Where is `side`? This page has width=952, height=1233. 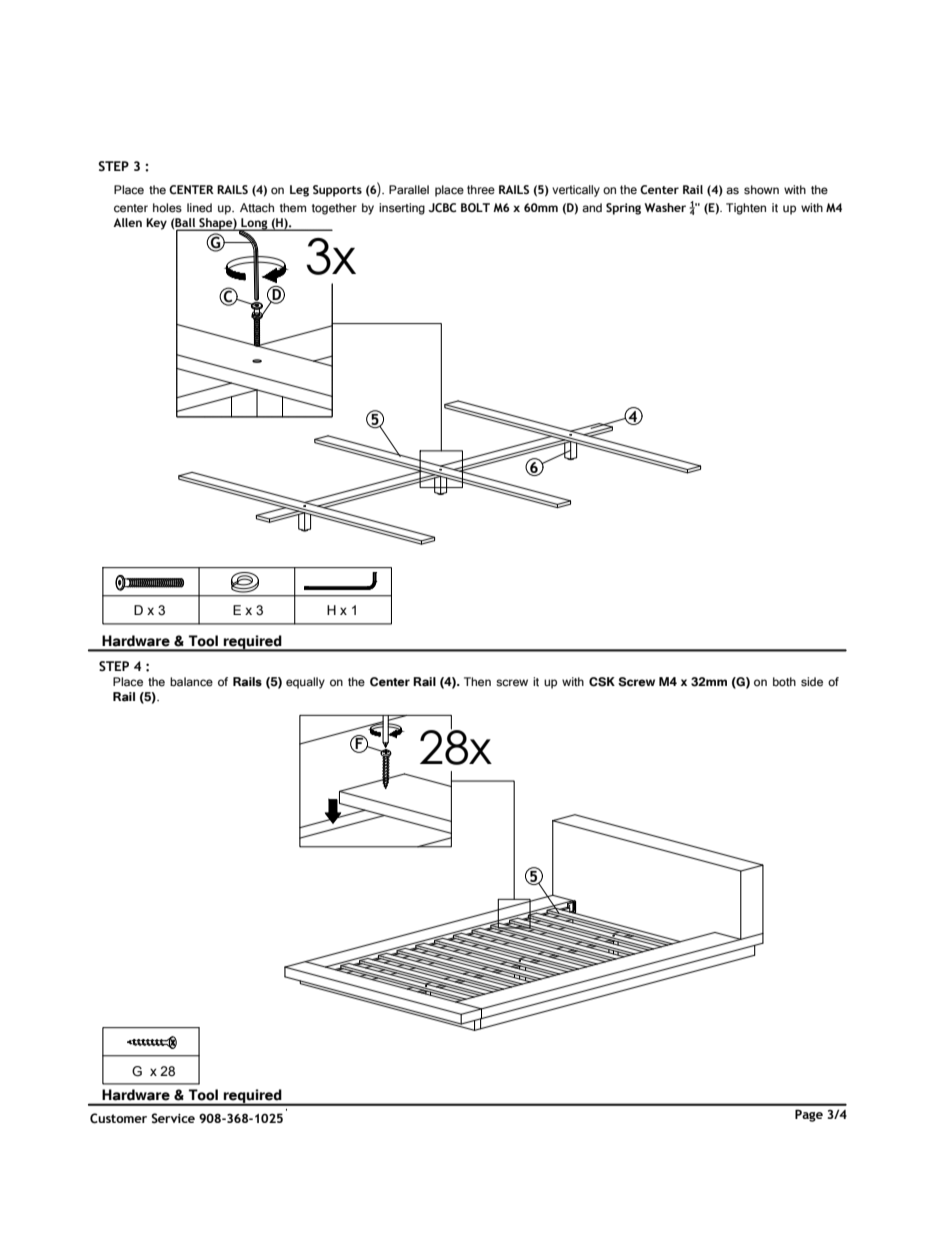
side is located at coordinates (812, 682).
